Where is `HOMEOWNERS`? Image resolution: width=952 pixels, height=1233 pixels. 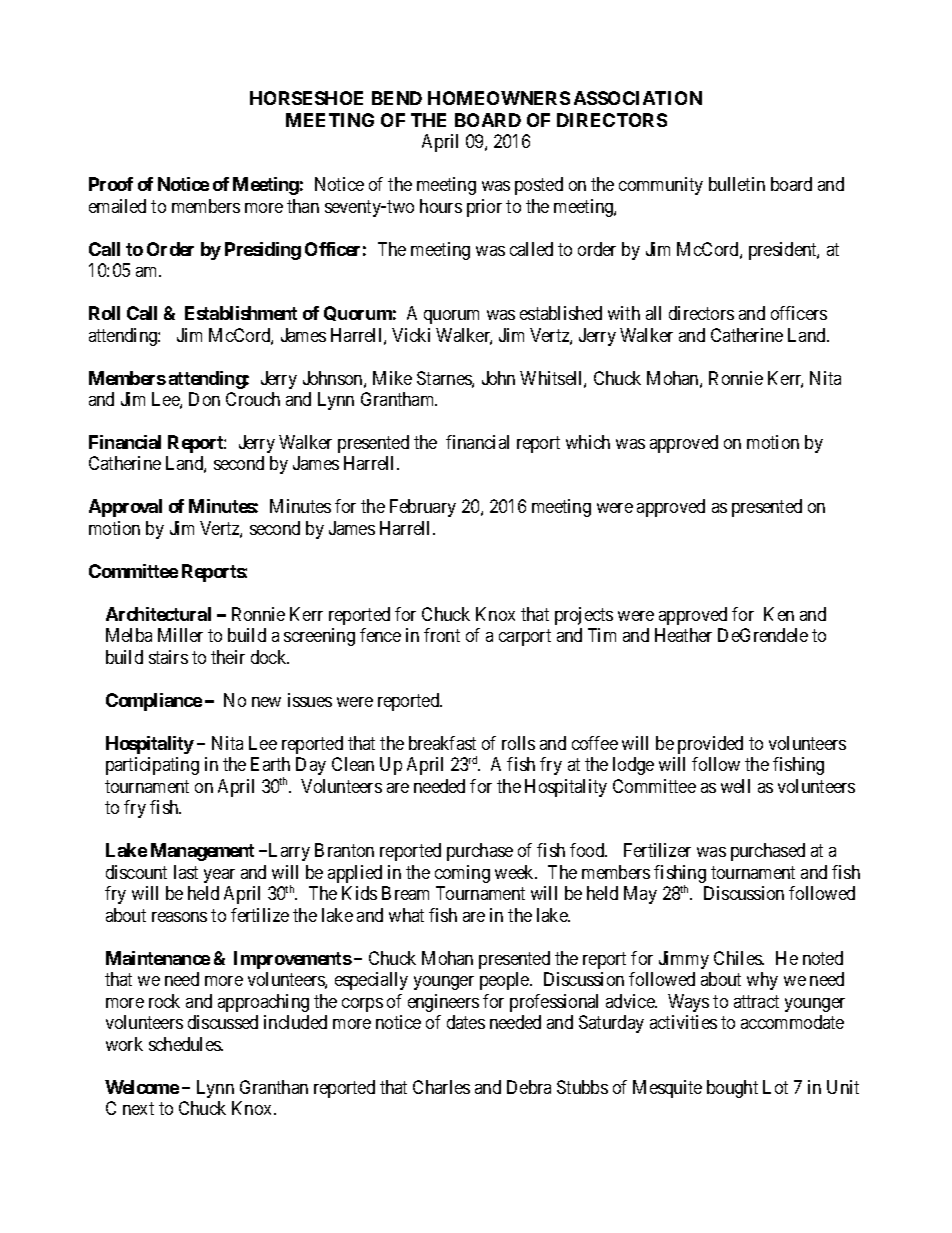
HOMEOWNERS is located at coordinates (499, 98).
